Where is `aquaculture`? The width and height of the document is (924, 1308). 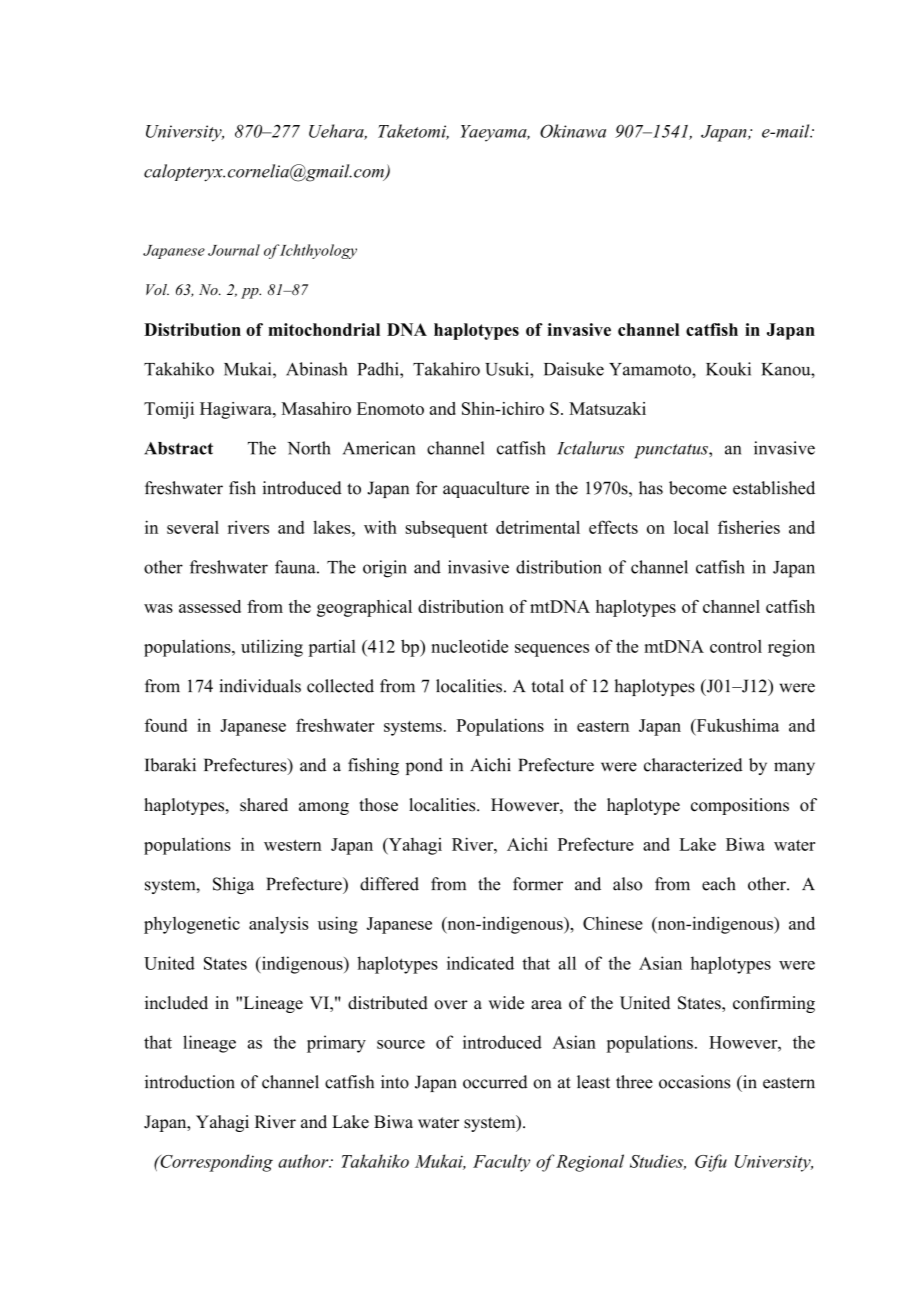 aquaculture is located at coordinates (486, 489).
